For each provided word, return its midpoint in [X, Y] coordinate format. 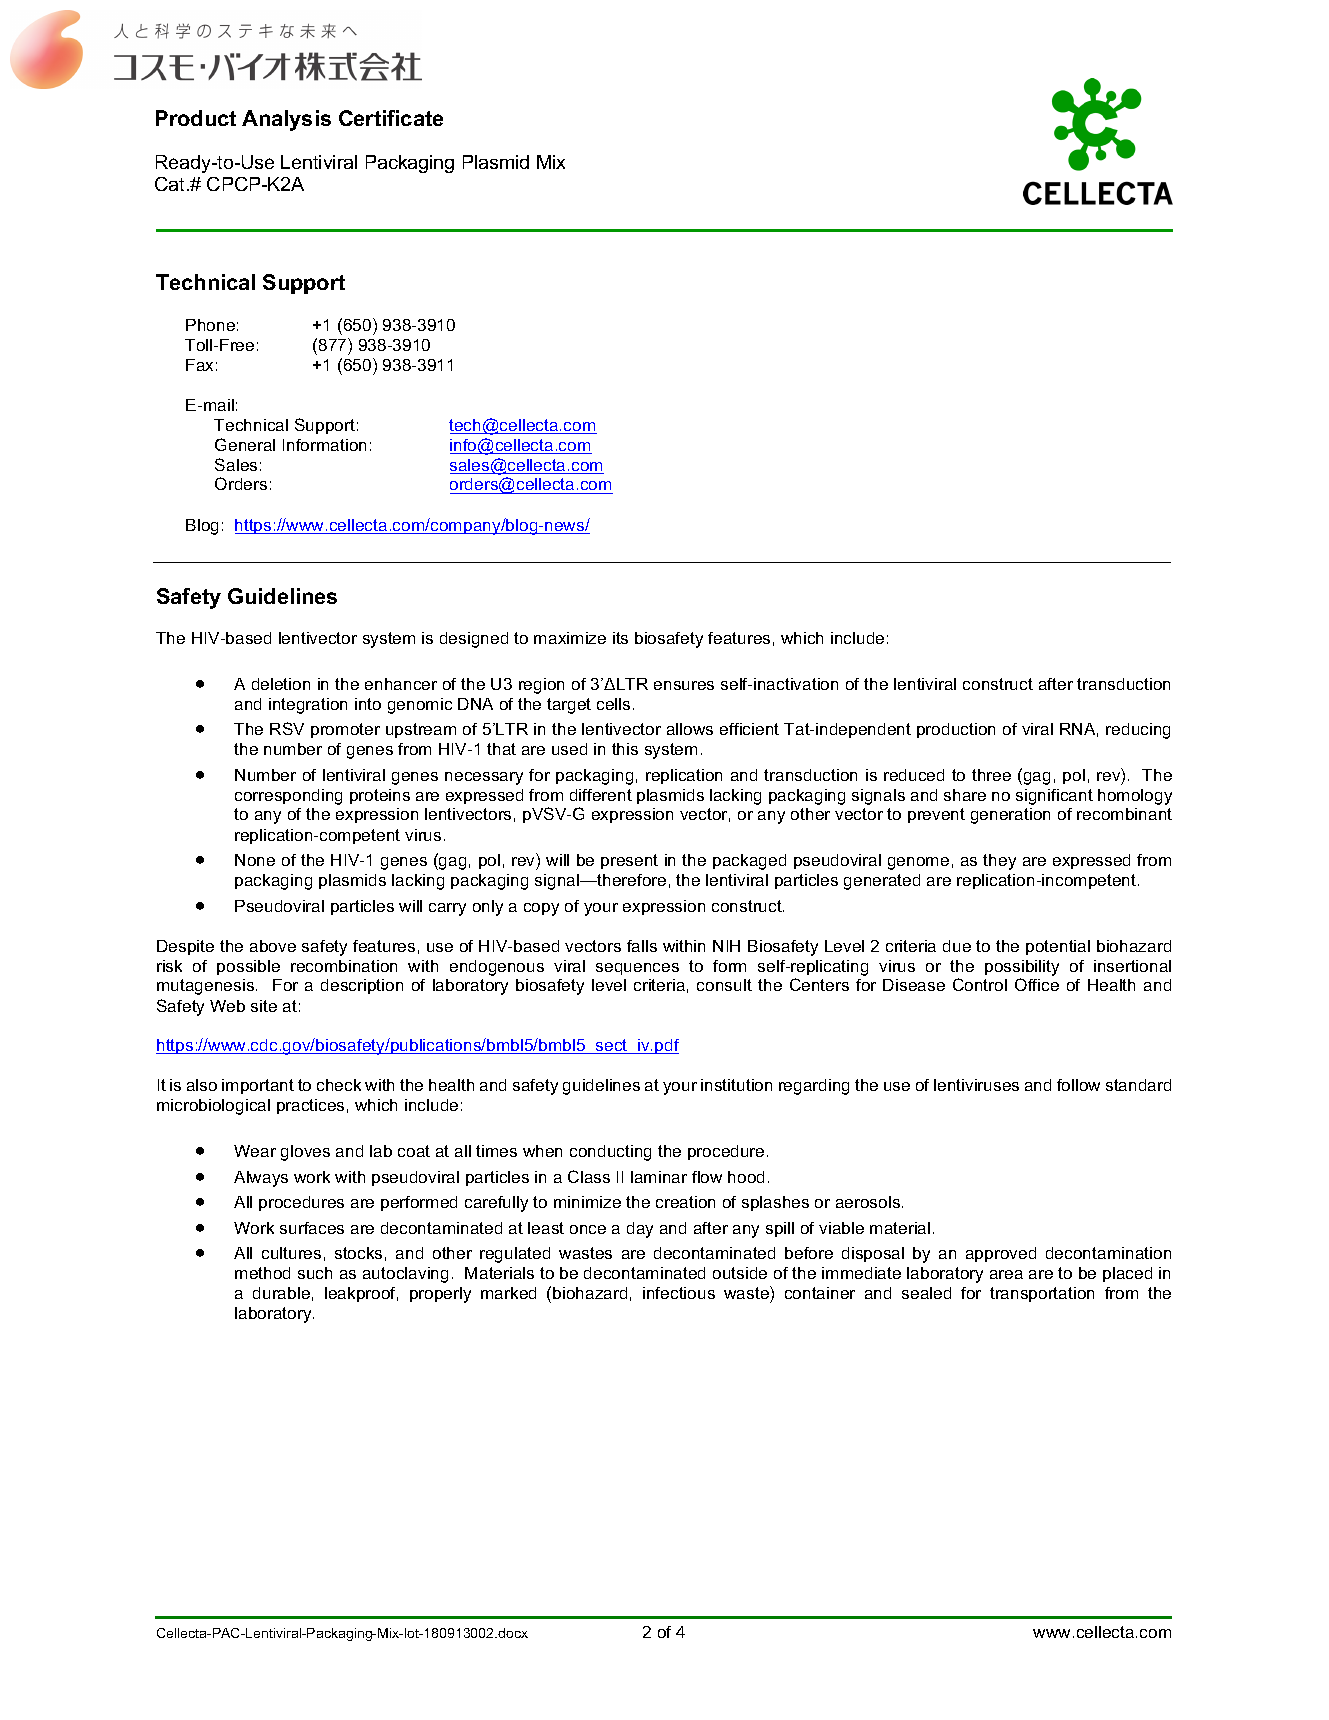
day [640, 1230]
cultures [291, 1253]
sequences [637, 969]
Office [1037, 984]
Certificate [391, 118]
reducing [1138, 731]
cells [613, 704]
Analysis [286, 120]
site [264, 1006]
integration [308, 706]
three [991, 775]
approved [1001, 1254]
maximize [570, 638]
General [245, 444]
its [620, 638]
